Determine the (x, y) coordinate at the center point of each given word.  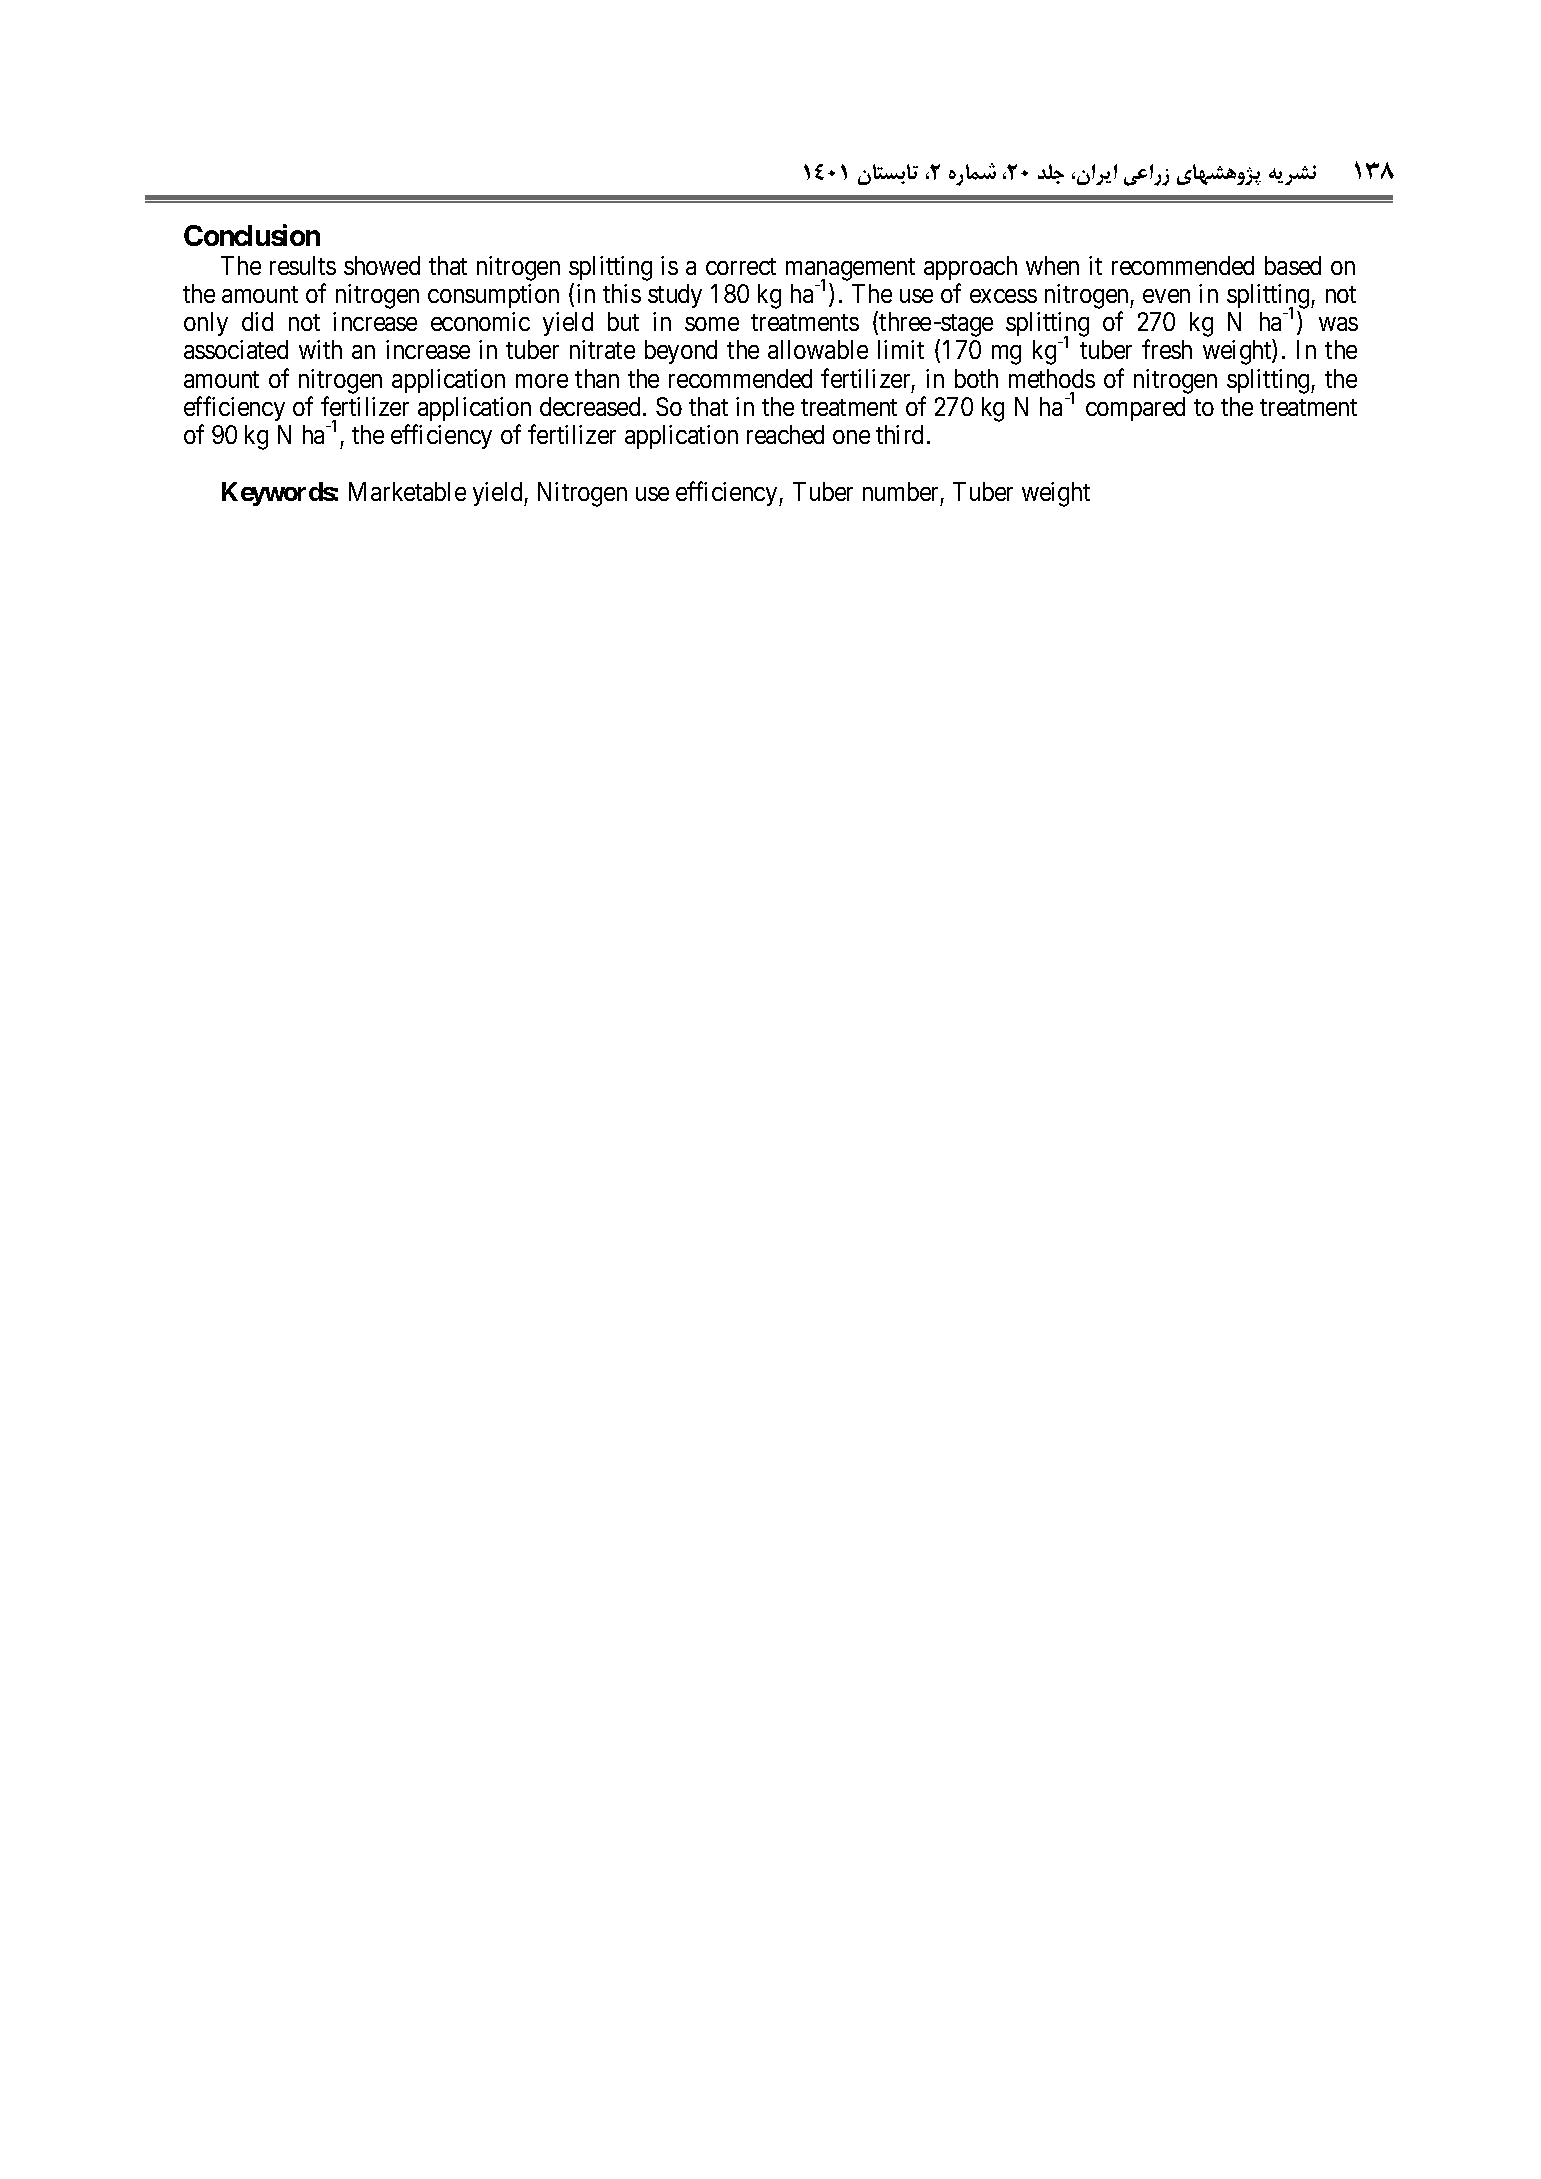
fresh (1167, 349)
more (542, 381)
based (1293, 265)
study (675, 296)
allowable (818, 349)
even (1166, 296)
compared (1135, 409)
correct (741, 266)
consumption (493, 296)
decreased (590, 406)
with (320, 349)
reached (785, 434)
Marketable (407, 491)
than (597, 378)
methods (1052, 378)
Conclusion (252, 235)
